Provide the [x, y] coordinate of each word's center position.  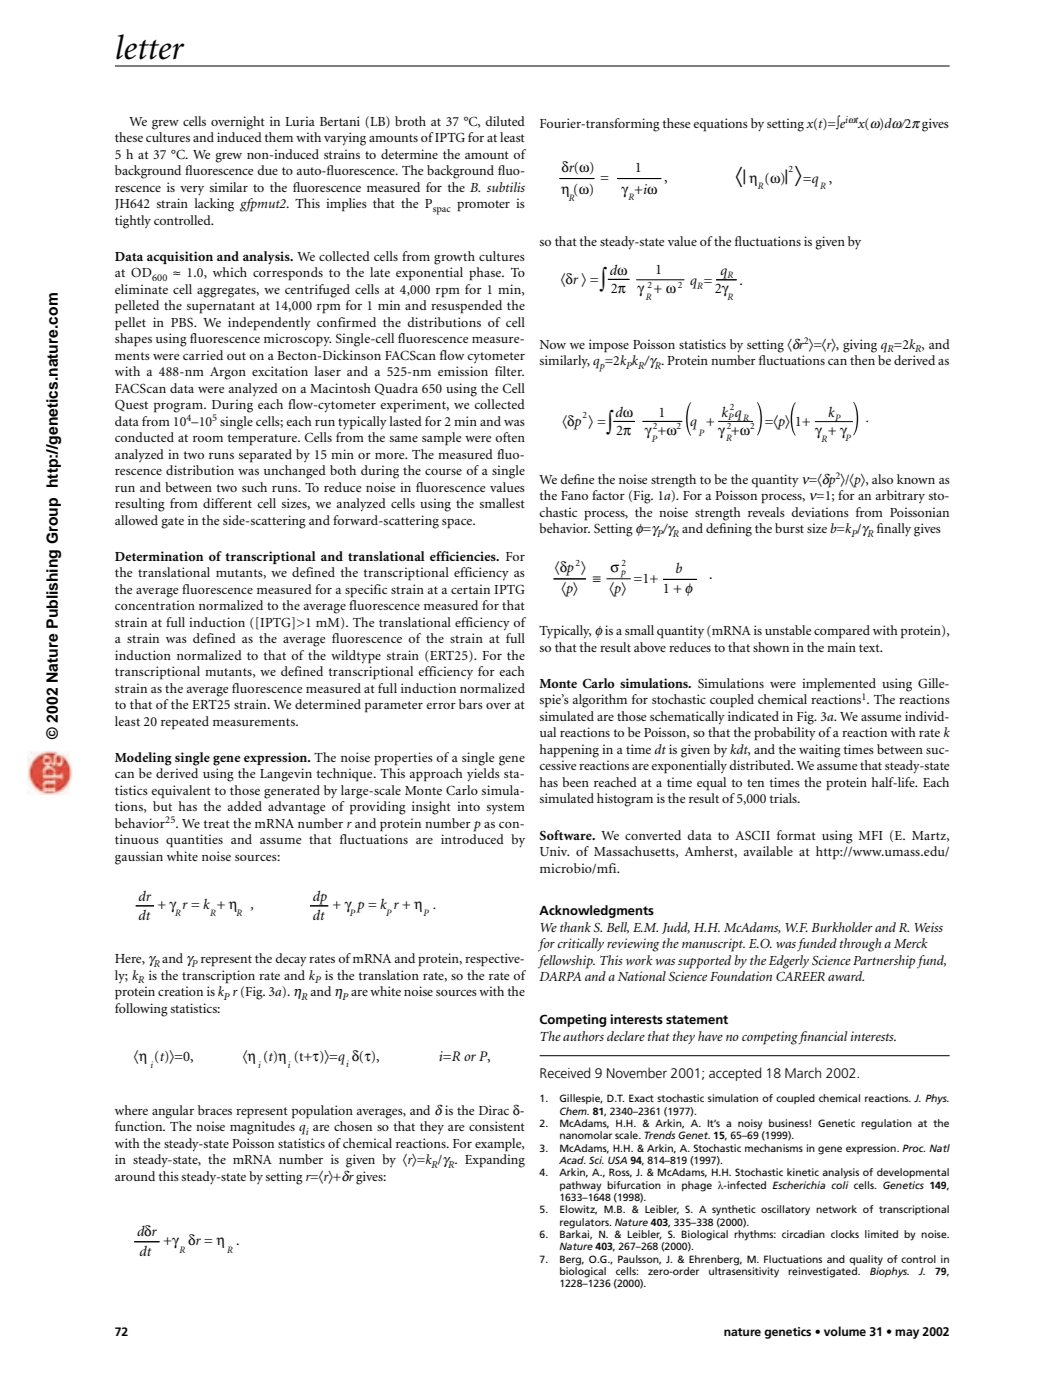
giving [860, 346]
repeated [185, 723]
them [278, 137]
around [135, 1176]
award [846, 976]
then [862, 360]
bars [471, 704]
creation [180, 991]
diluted [505, 121]
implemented [839, 686]
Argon [228, 373]
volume [845, 1331]
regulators [585, 1223]
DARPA [560, 976]
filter [509, 371]
